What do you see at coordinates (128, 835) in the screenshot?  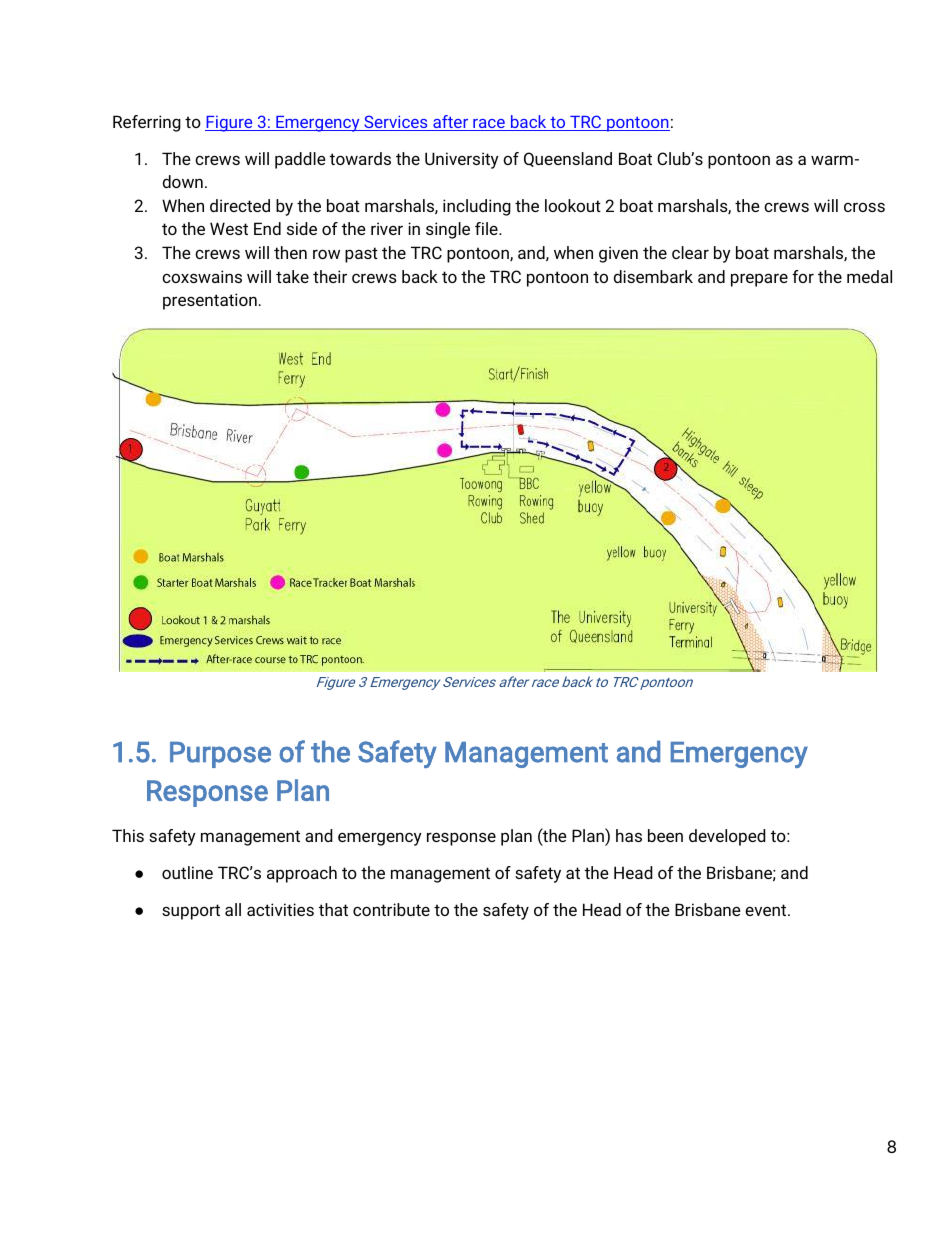 I see `This` at bounding box center [128, 835].
